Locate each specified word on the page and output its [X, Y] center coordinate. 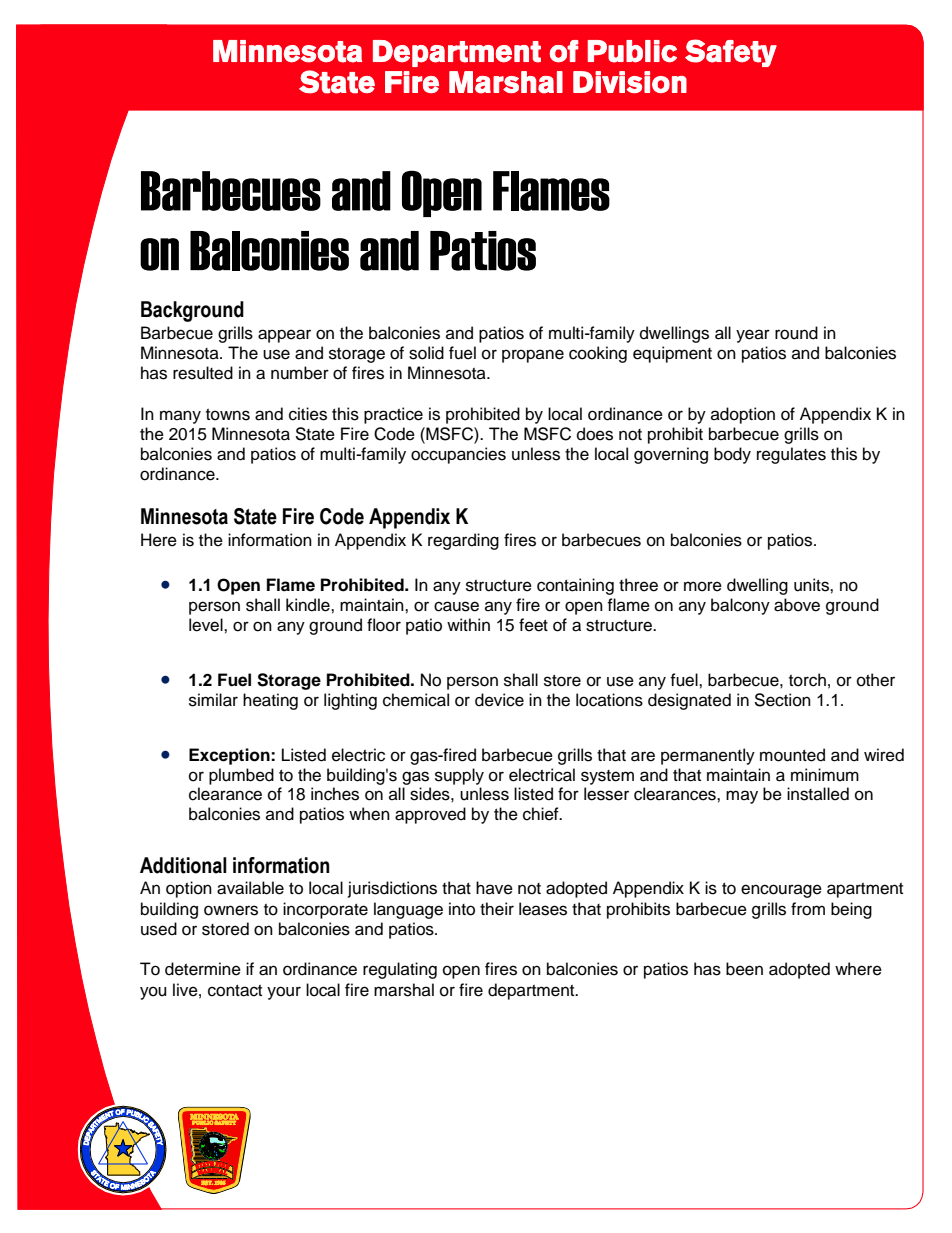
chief [542, 814]
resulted [203, 373]
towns [228, 415]
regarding [463, 541]
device [499, 700]
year [753, 336]
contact [235, 991]
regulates [791, 455]
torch [807, 680]
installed [818, 794]
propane [533, 356]
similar [213, 700]
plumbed [241, 776]
